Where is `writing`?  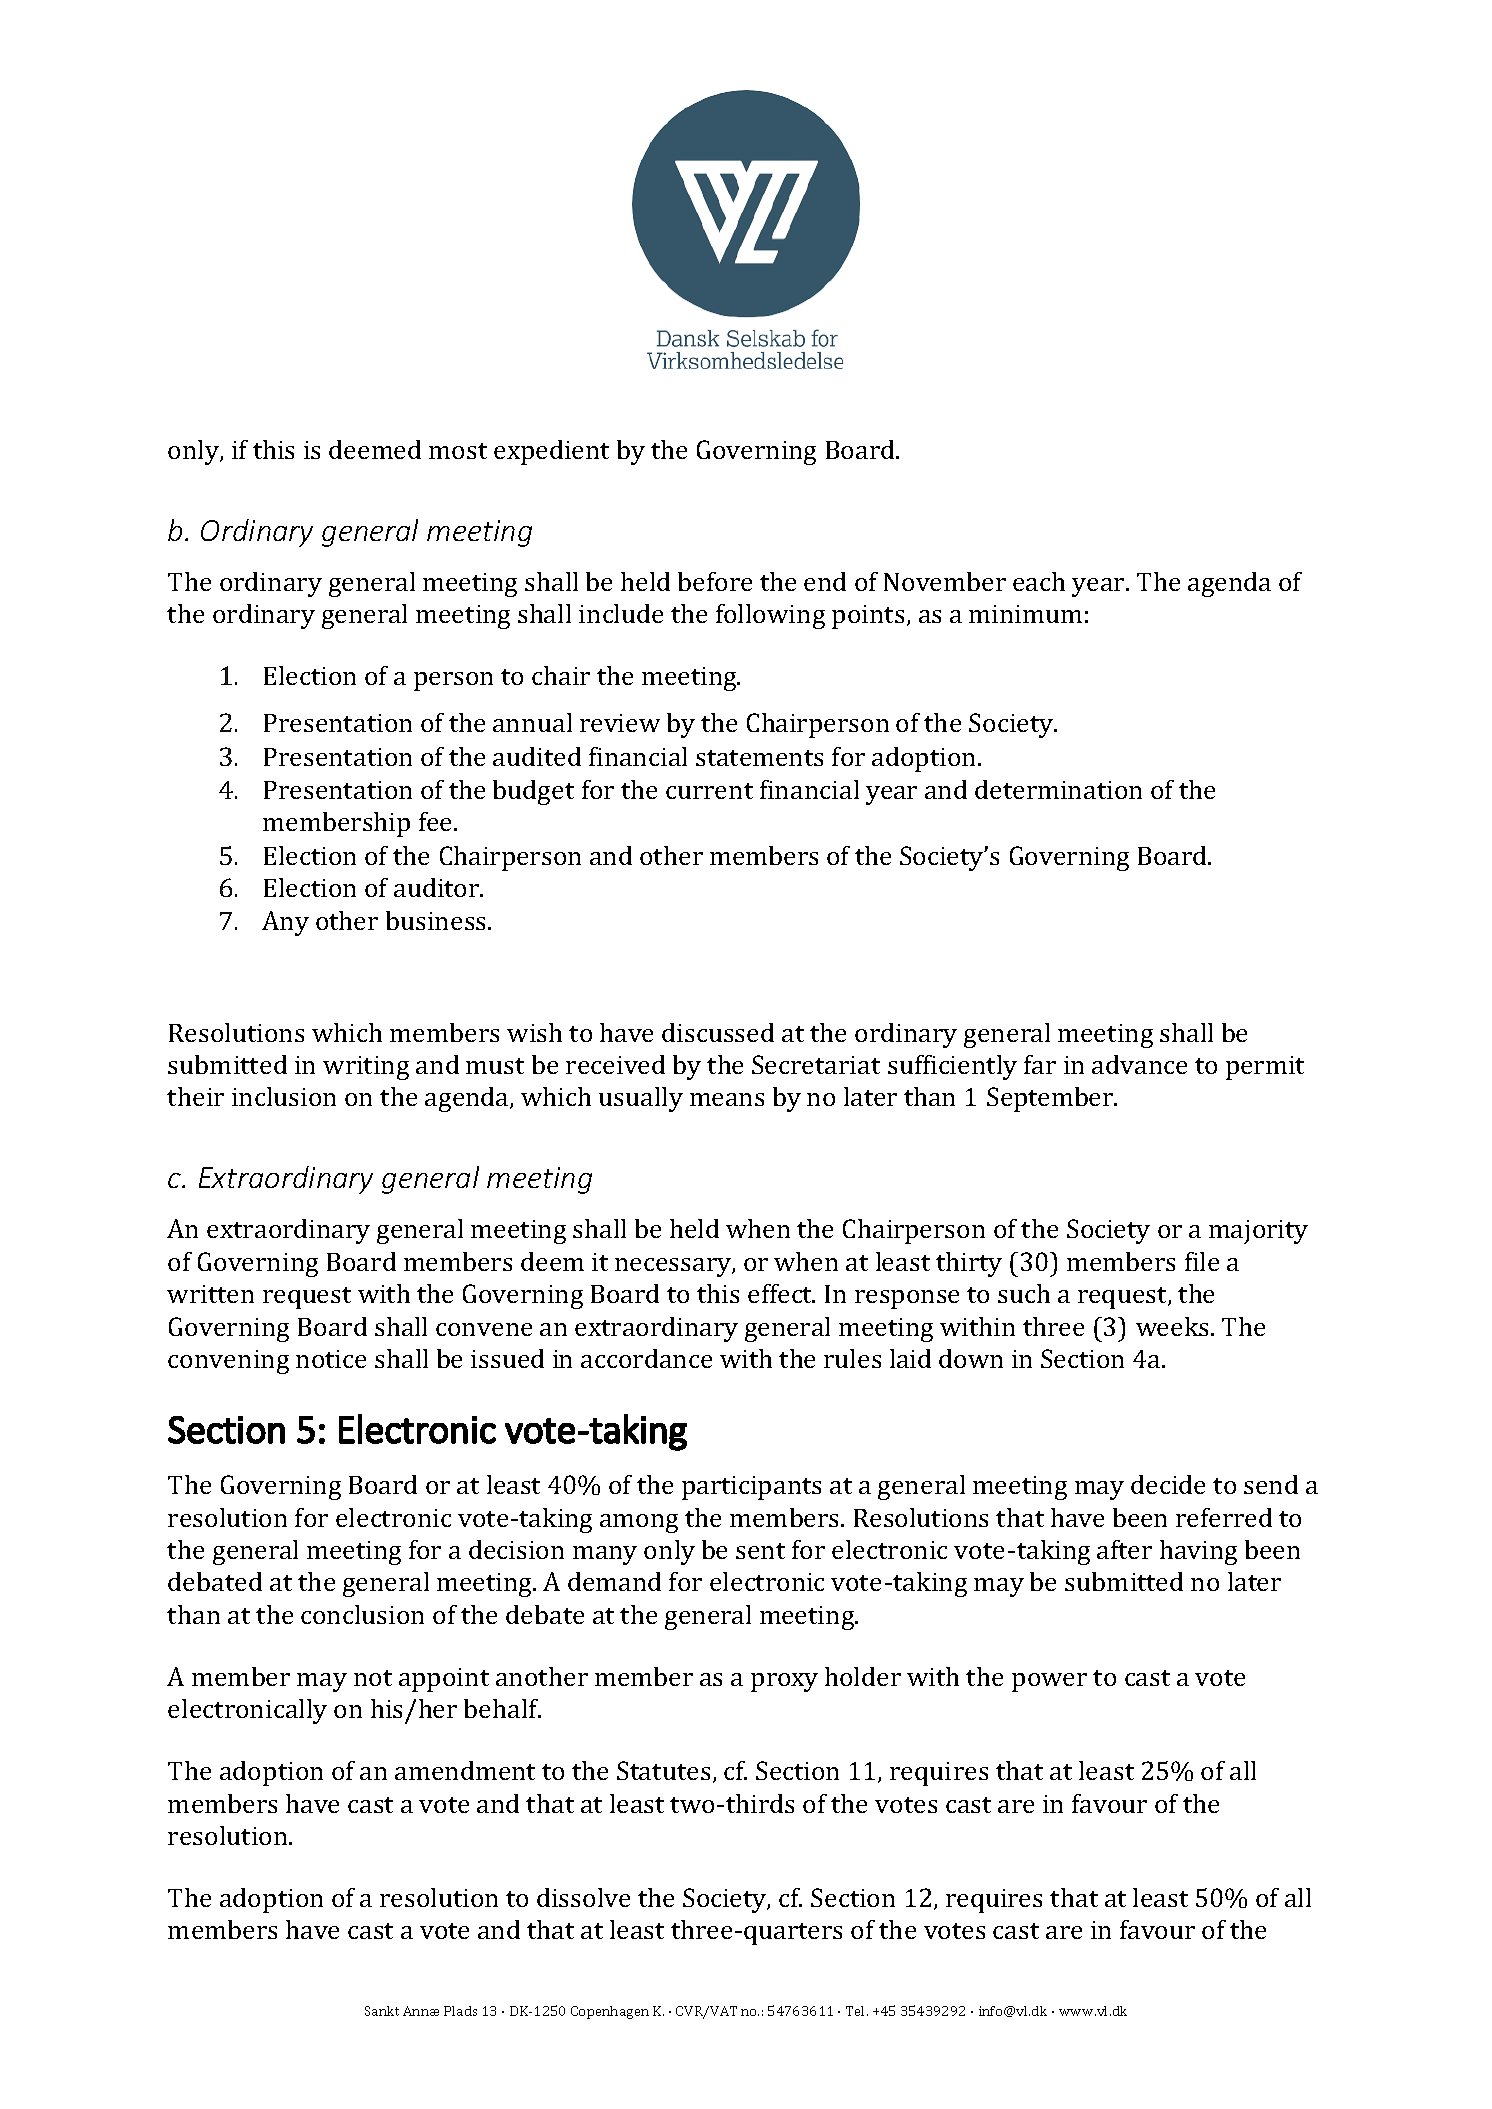 writing is located at coordinates (366, 1068).
